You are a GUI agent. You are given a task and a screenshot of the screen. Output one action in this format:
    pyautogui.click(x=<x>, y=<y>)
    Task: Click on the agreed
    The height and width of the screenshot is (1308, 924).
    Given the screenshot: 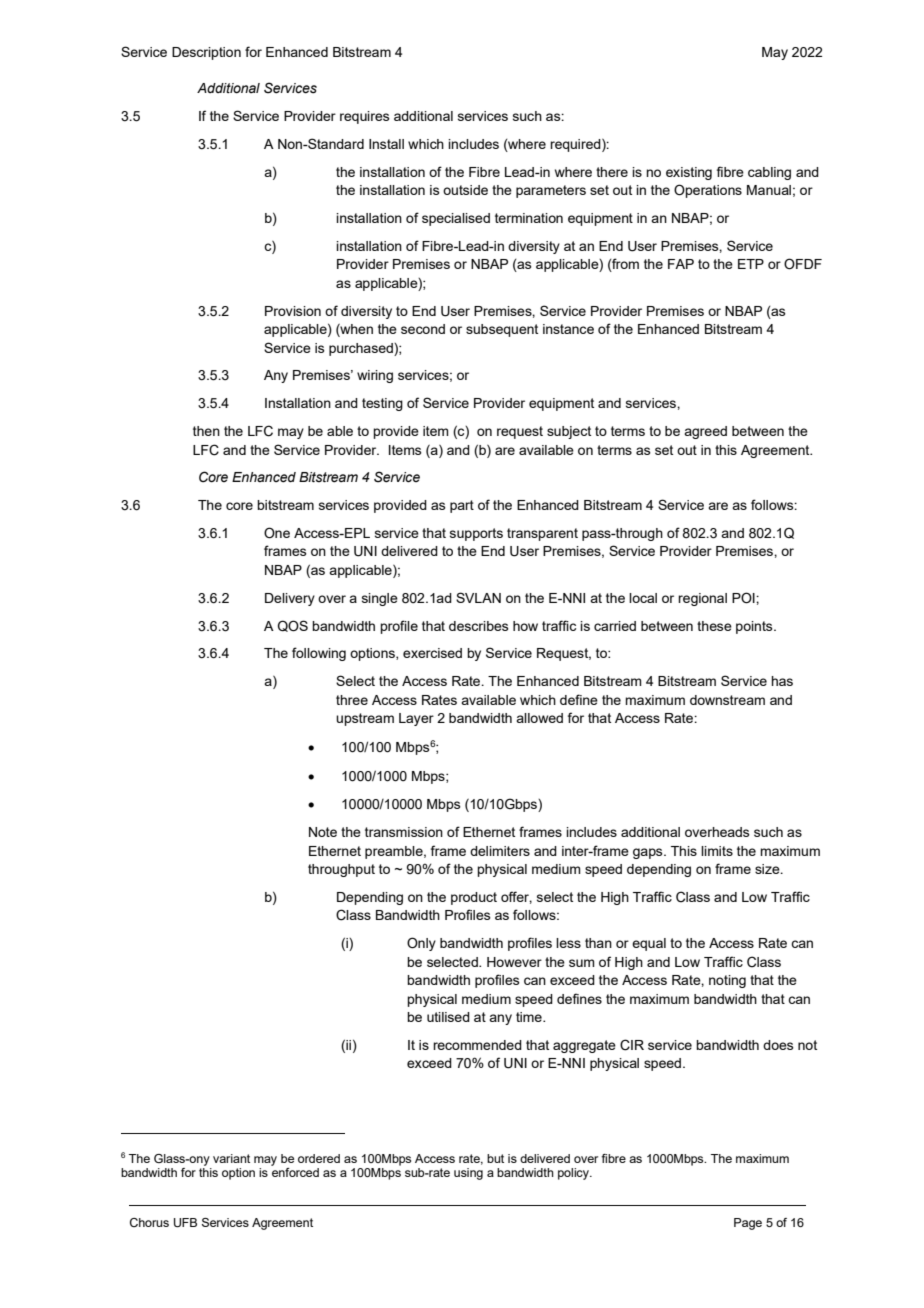 What is the action you would take?
    pyautogui.click(x=705, y=432)
